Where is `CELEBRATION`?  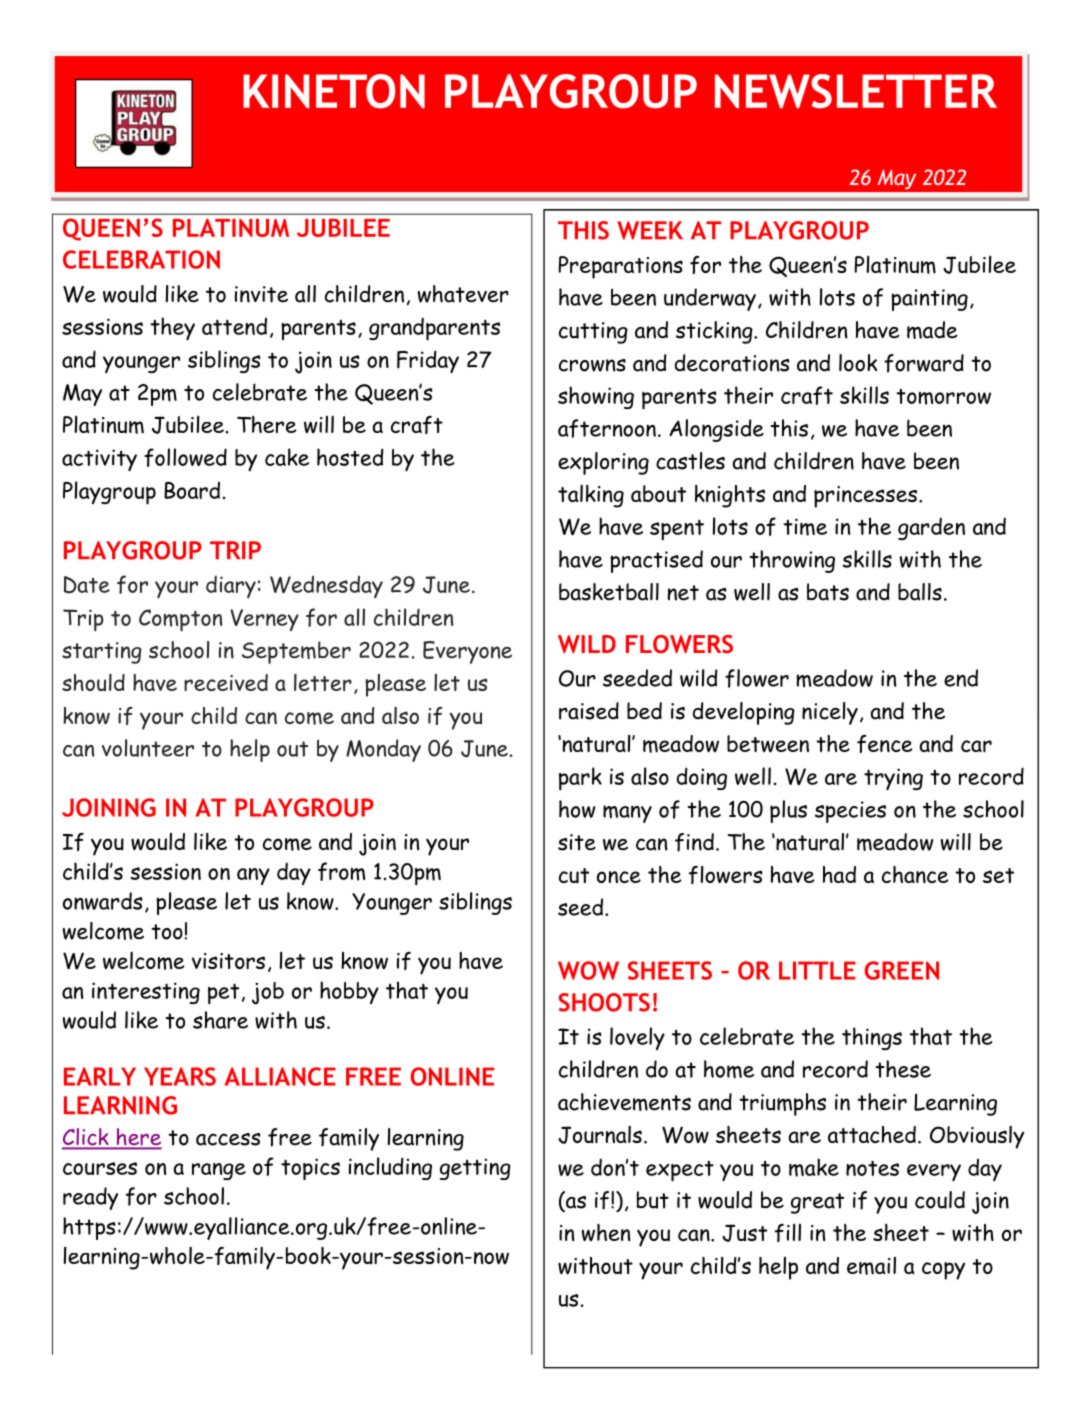
CELEBRATION is located at coordinates (141, 259).
